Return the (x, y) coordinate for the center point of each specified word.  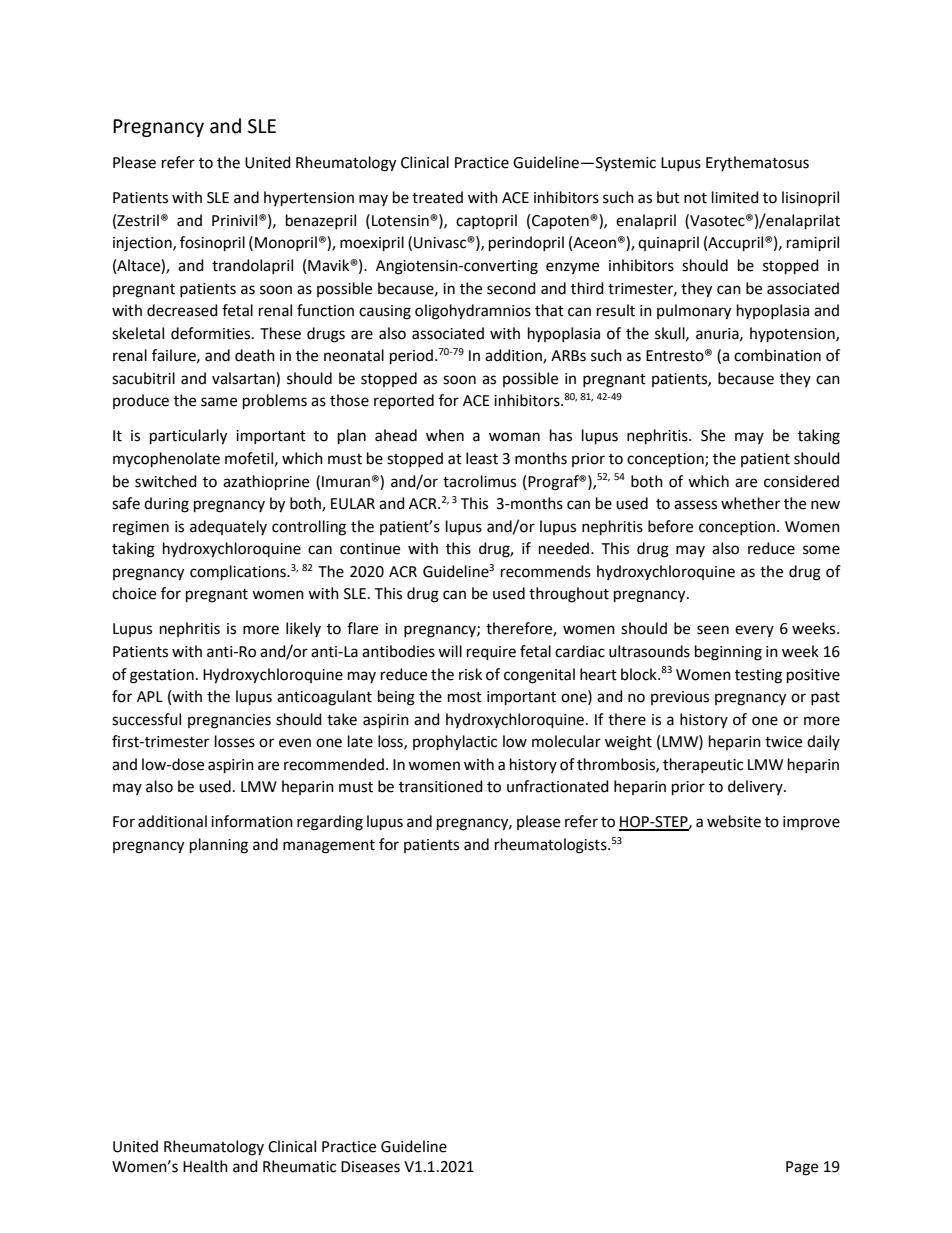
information (252, 821)
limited (735, 197)
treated (437, 197)
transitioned (441, 786)
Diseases (370, 1167)
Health (205, 1166)
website (734, 821)
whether (750, 503)
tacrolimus (479, 481)
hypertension (309, 199)
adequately (228, 527)
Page (802, 1168)
